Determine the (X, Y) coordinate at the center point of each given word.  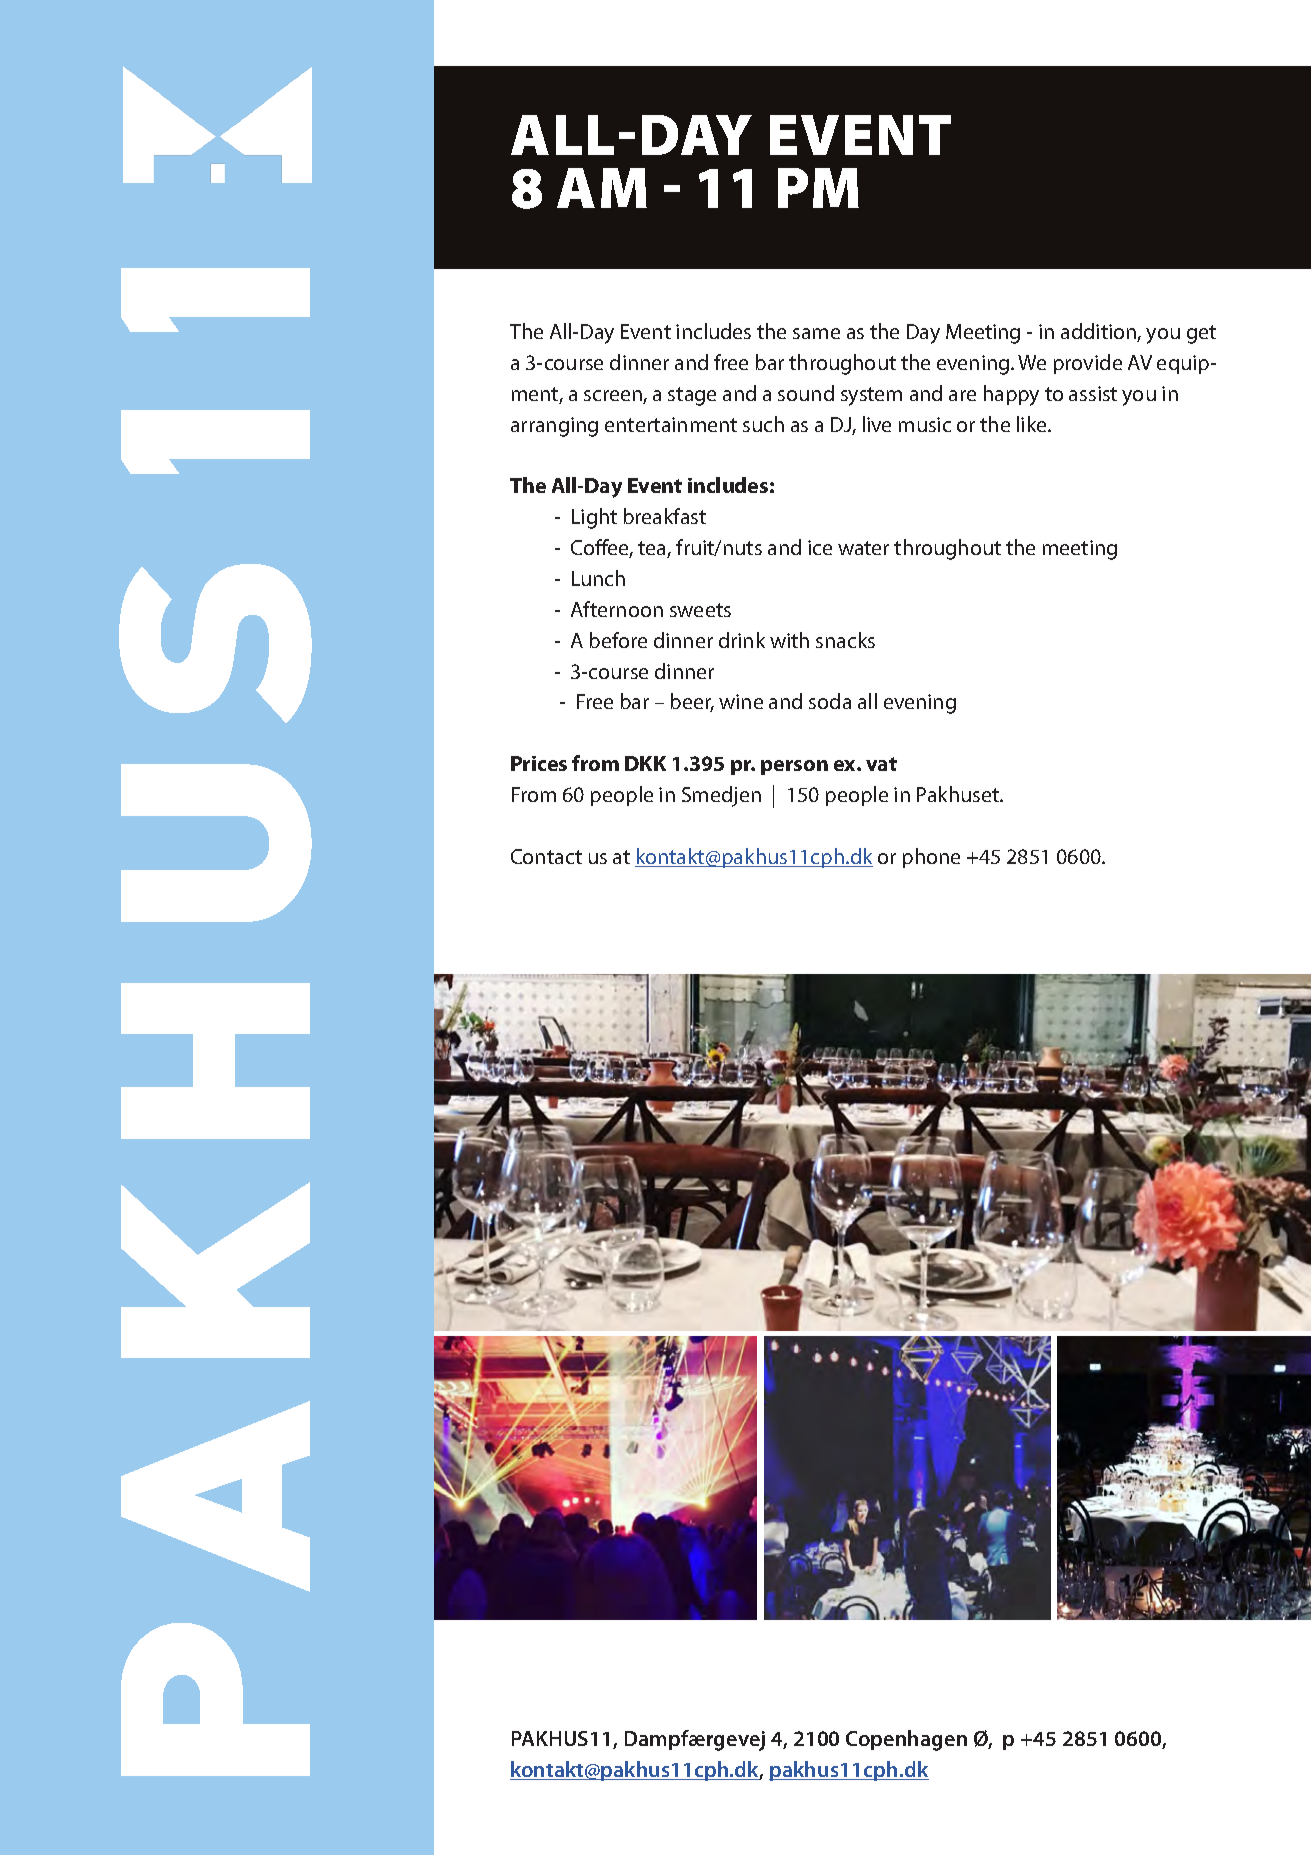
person (794, 767)
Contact (546, 856)
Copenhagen (906, 1740)
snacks (845, 640)
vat (881, 764)
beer (692, 702)
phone (931, 858)
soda (830, 701)
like (1033, 424)
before (618, 640)
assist (1093, 393)
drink (742, 640)
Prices (539, 763)
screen (614, 397)
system (871, 396)
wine (741, 701)
